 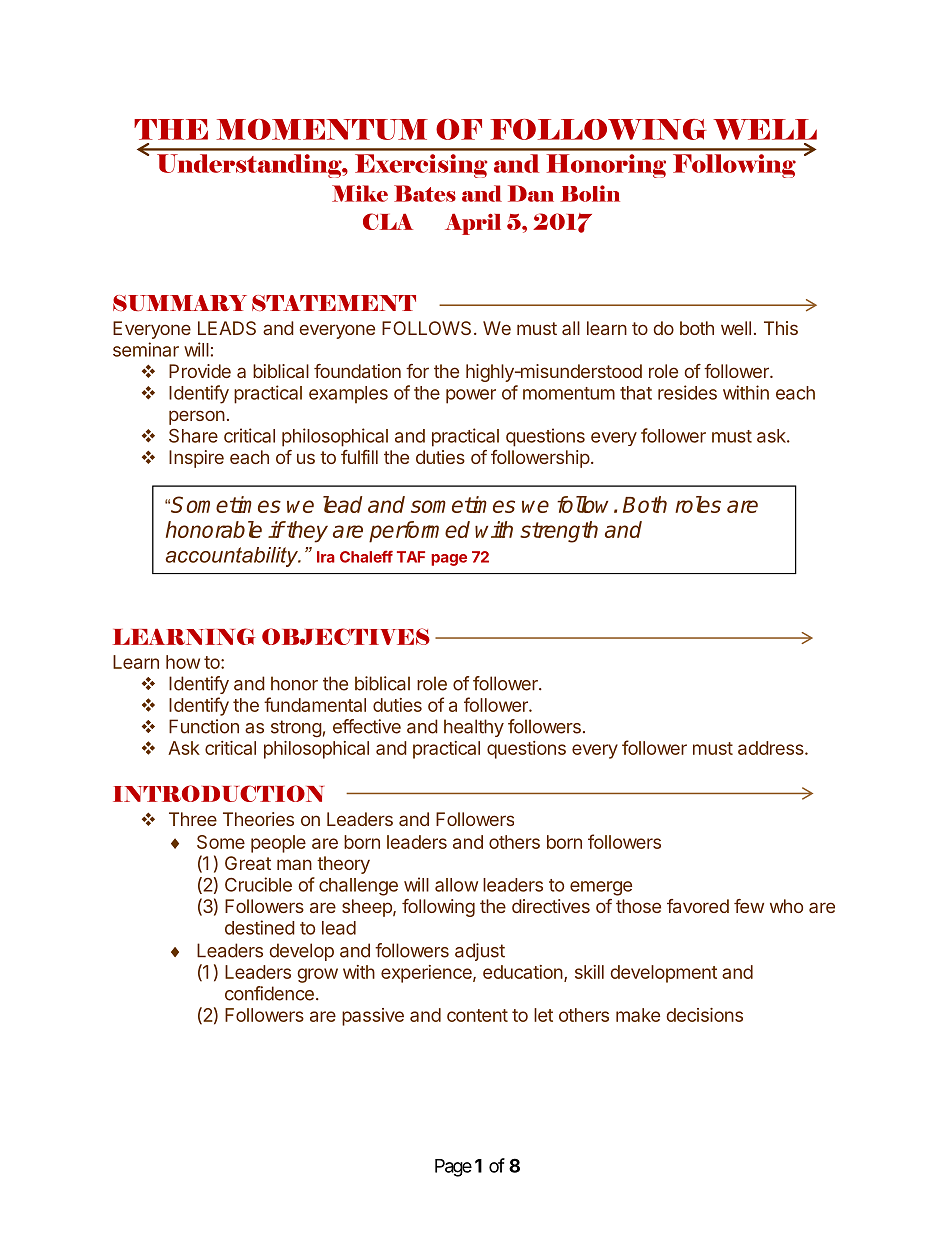 I want to click on strength, so click(x=559, y=532).
